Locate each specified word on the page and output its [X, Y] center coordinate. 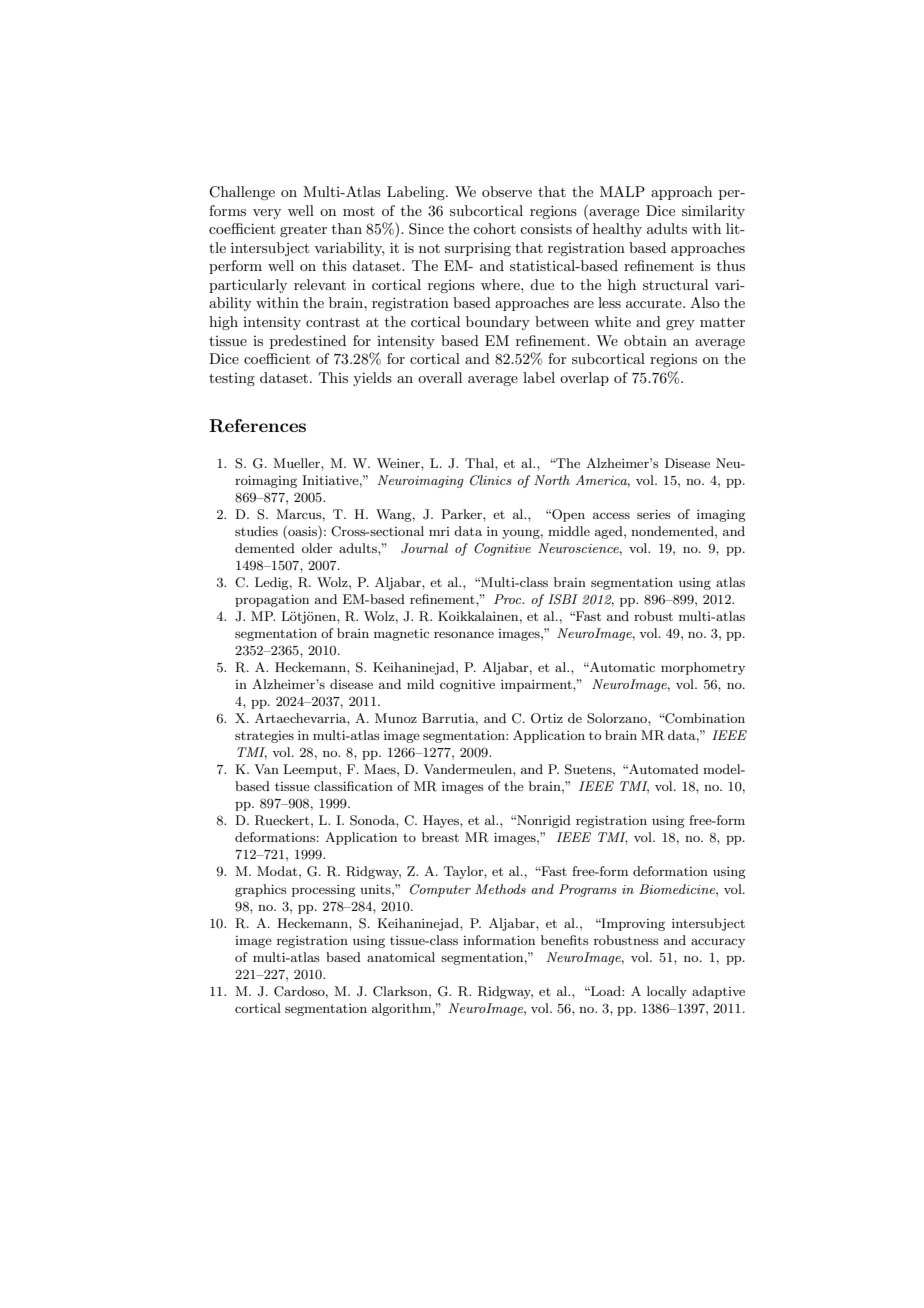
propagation [272, 600]
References [257, 426]
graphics [261, 890]
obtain [645, 340]
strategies [264, 737]
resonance [464, 634]
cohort [494, 228]
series [654, 514]
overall [440, 377]
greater [303, 231]
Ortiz [547, 718]
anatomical [401, 957]
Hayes [442, 821]
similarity [713, 212]
